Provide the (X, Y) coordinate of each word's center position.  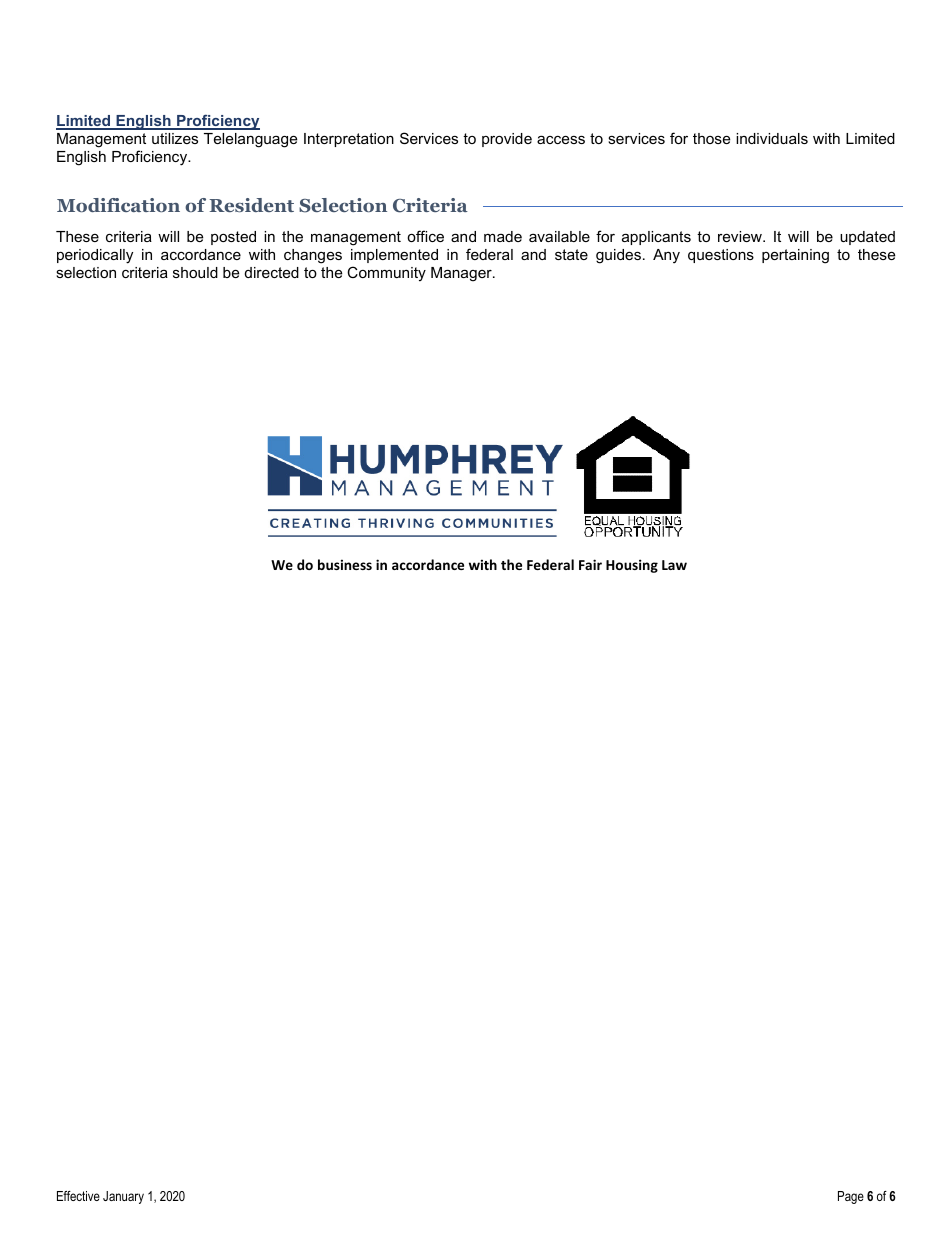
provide (507, 140)
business (345, 564)
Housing (632, 566)
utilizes (175, 138)
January (123, 1197)
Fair (590, 564)
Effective (78, 1196)
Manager (462, 274)
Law (674, 565)
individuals (772, 138)
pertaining (795, 256)
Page (851, 1197)
